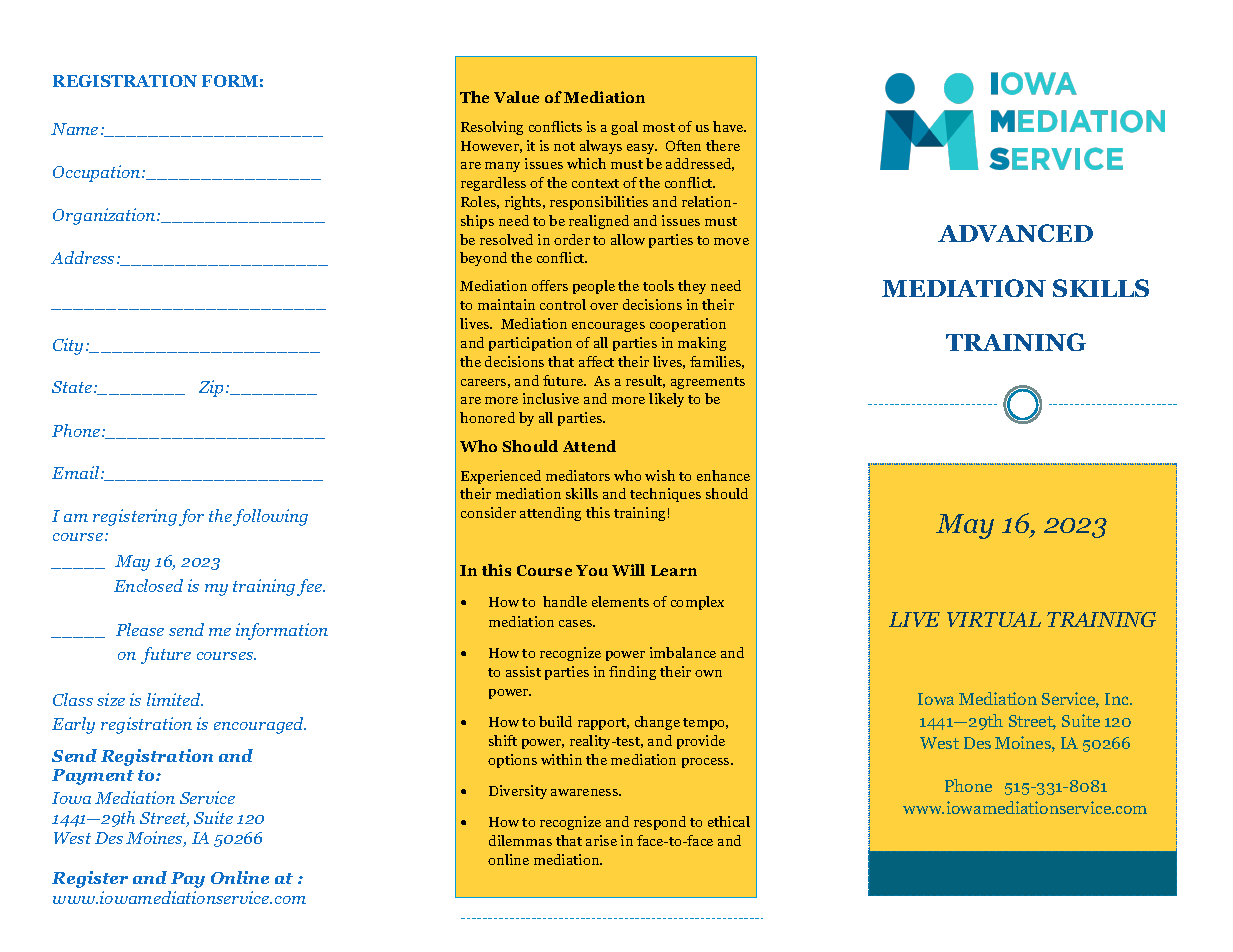  Describe the element at coordinates (523, 671) in the image. I see `assist` at that location.
